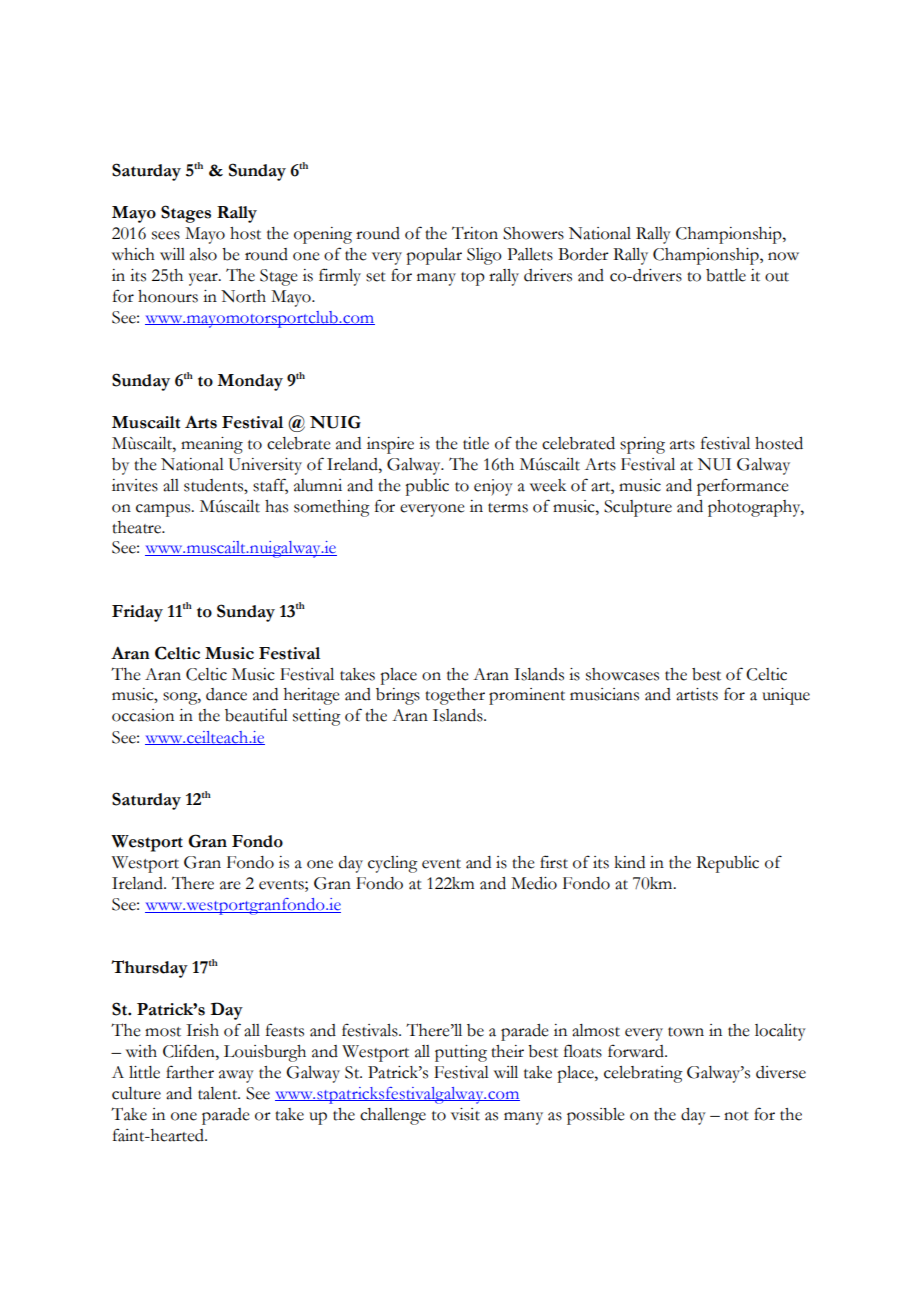 The height and width of the screenshot is (1308, 924). I want to click on are, so click(230, 885).
